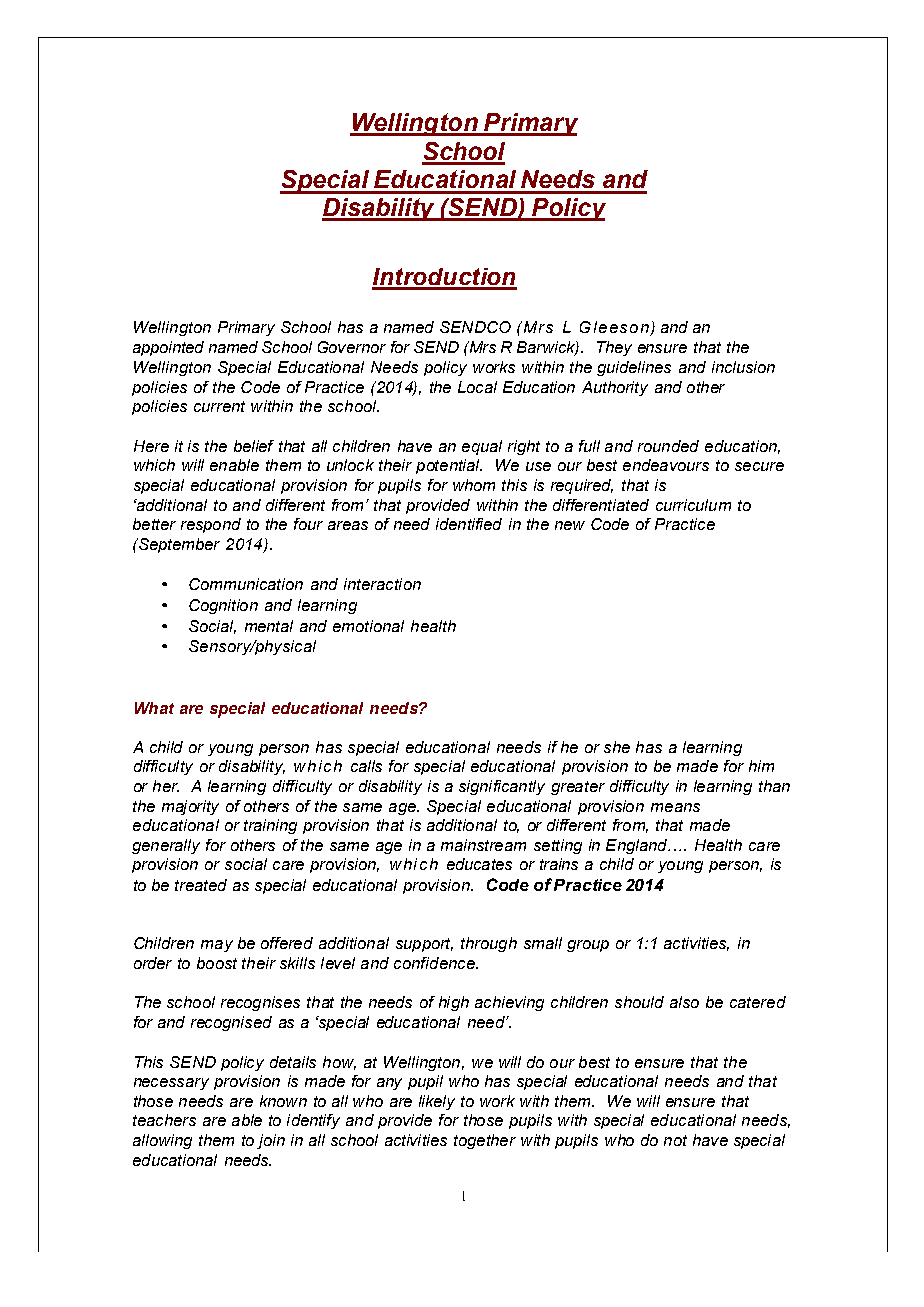 This screenshot has height=1307, width=924. What do you see at coordinates (477, 387) in the screenshot?
I see `Local` at bounding box center [477, 387].
